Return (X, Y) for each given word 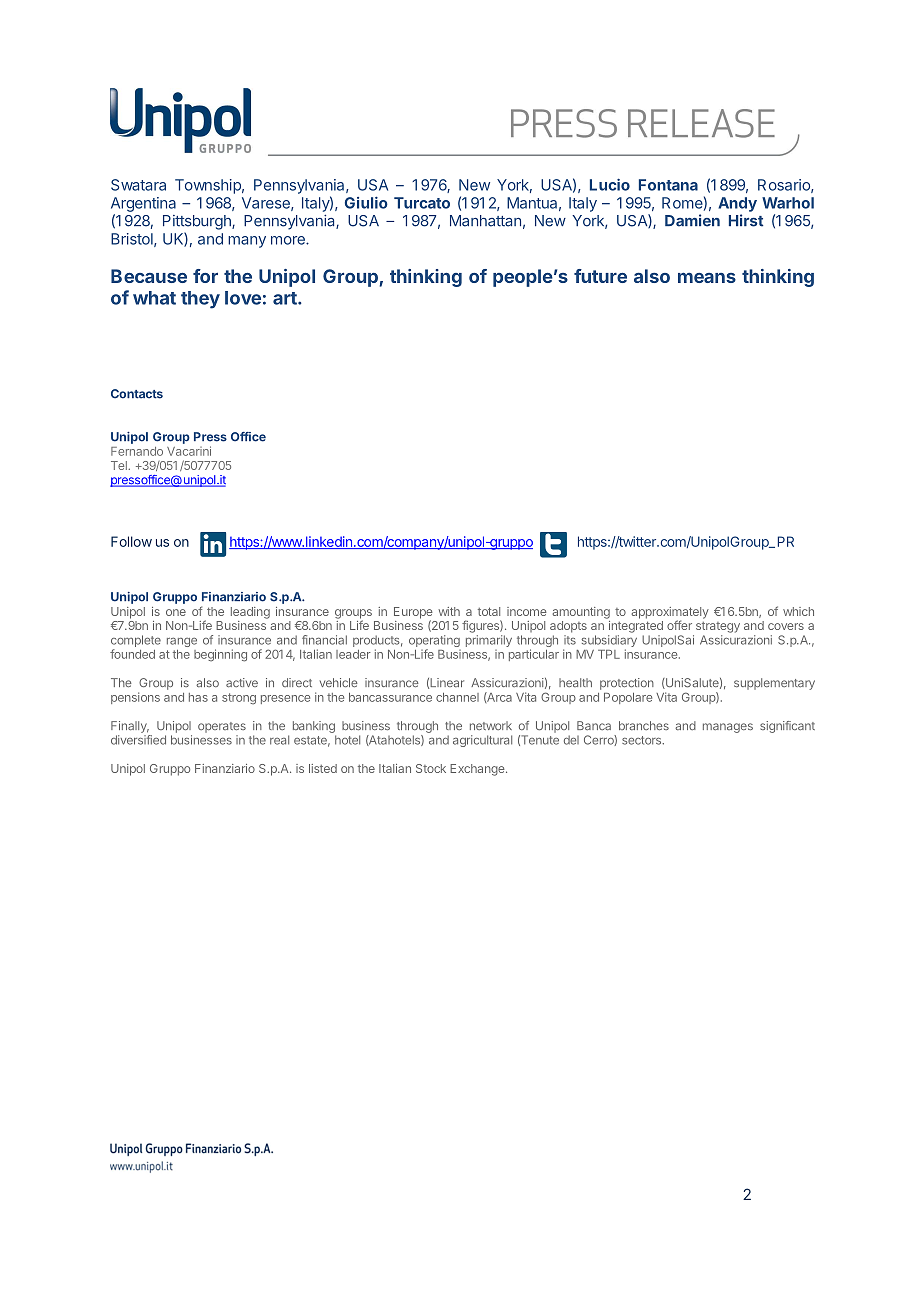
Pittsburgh (198, 222)
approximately (670, 614)
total (489, 611)
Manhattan (485, 221)
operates (222, 727)
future (600, 276)
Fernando (137, 451)
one (176, 612)
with (449, 611)
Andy (737, 204)
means (707, 277)
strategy (718, 627)
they (200, 300)
